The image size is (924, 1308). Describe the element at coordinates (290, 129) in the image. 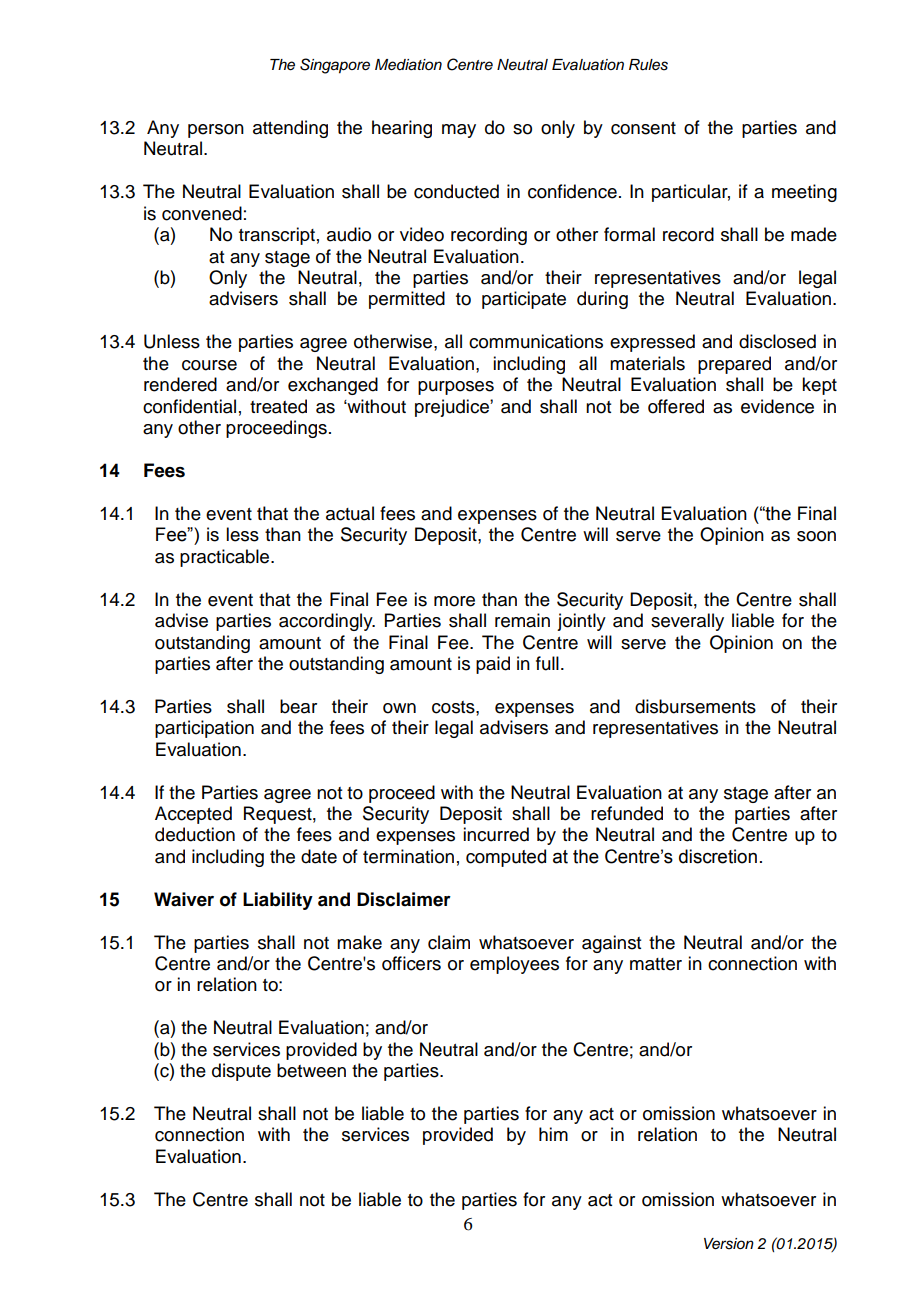

I see `attending` at that location.
